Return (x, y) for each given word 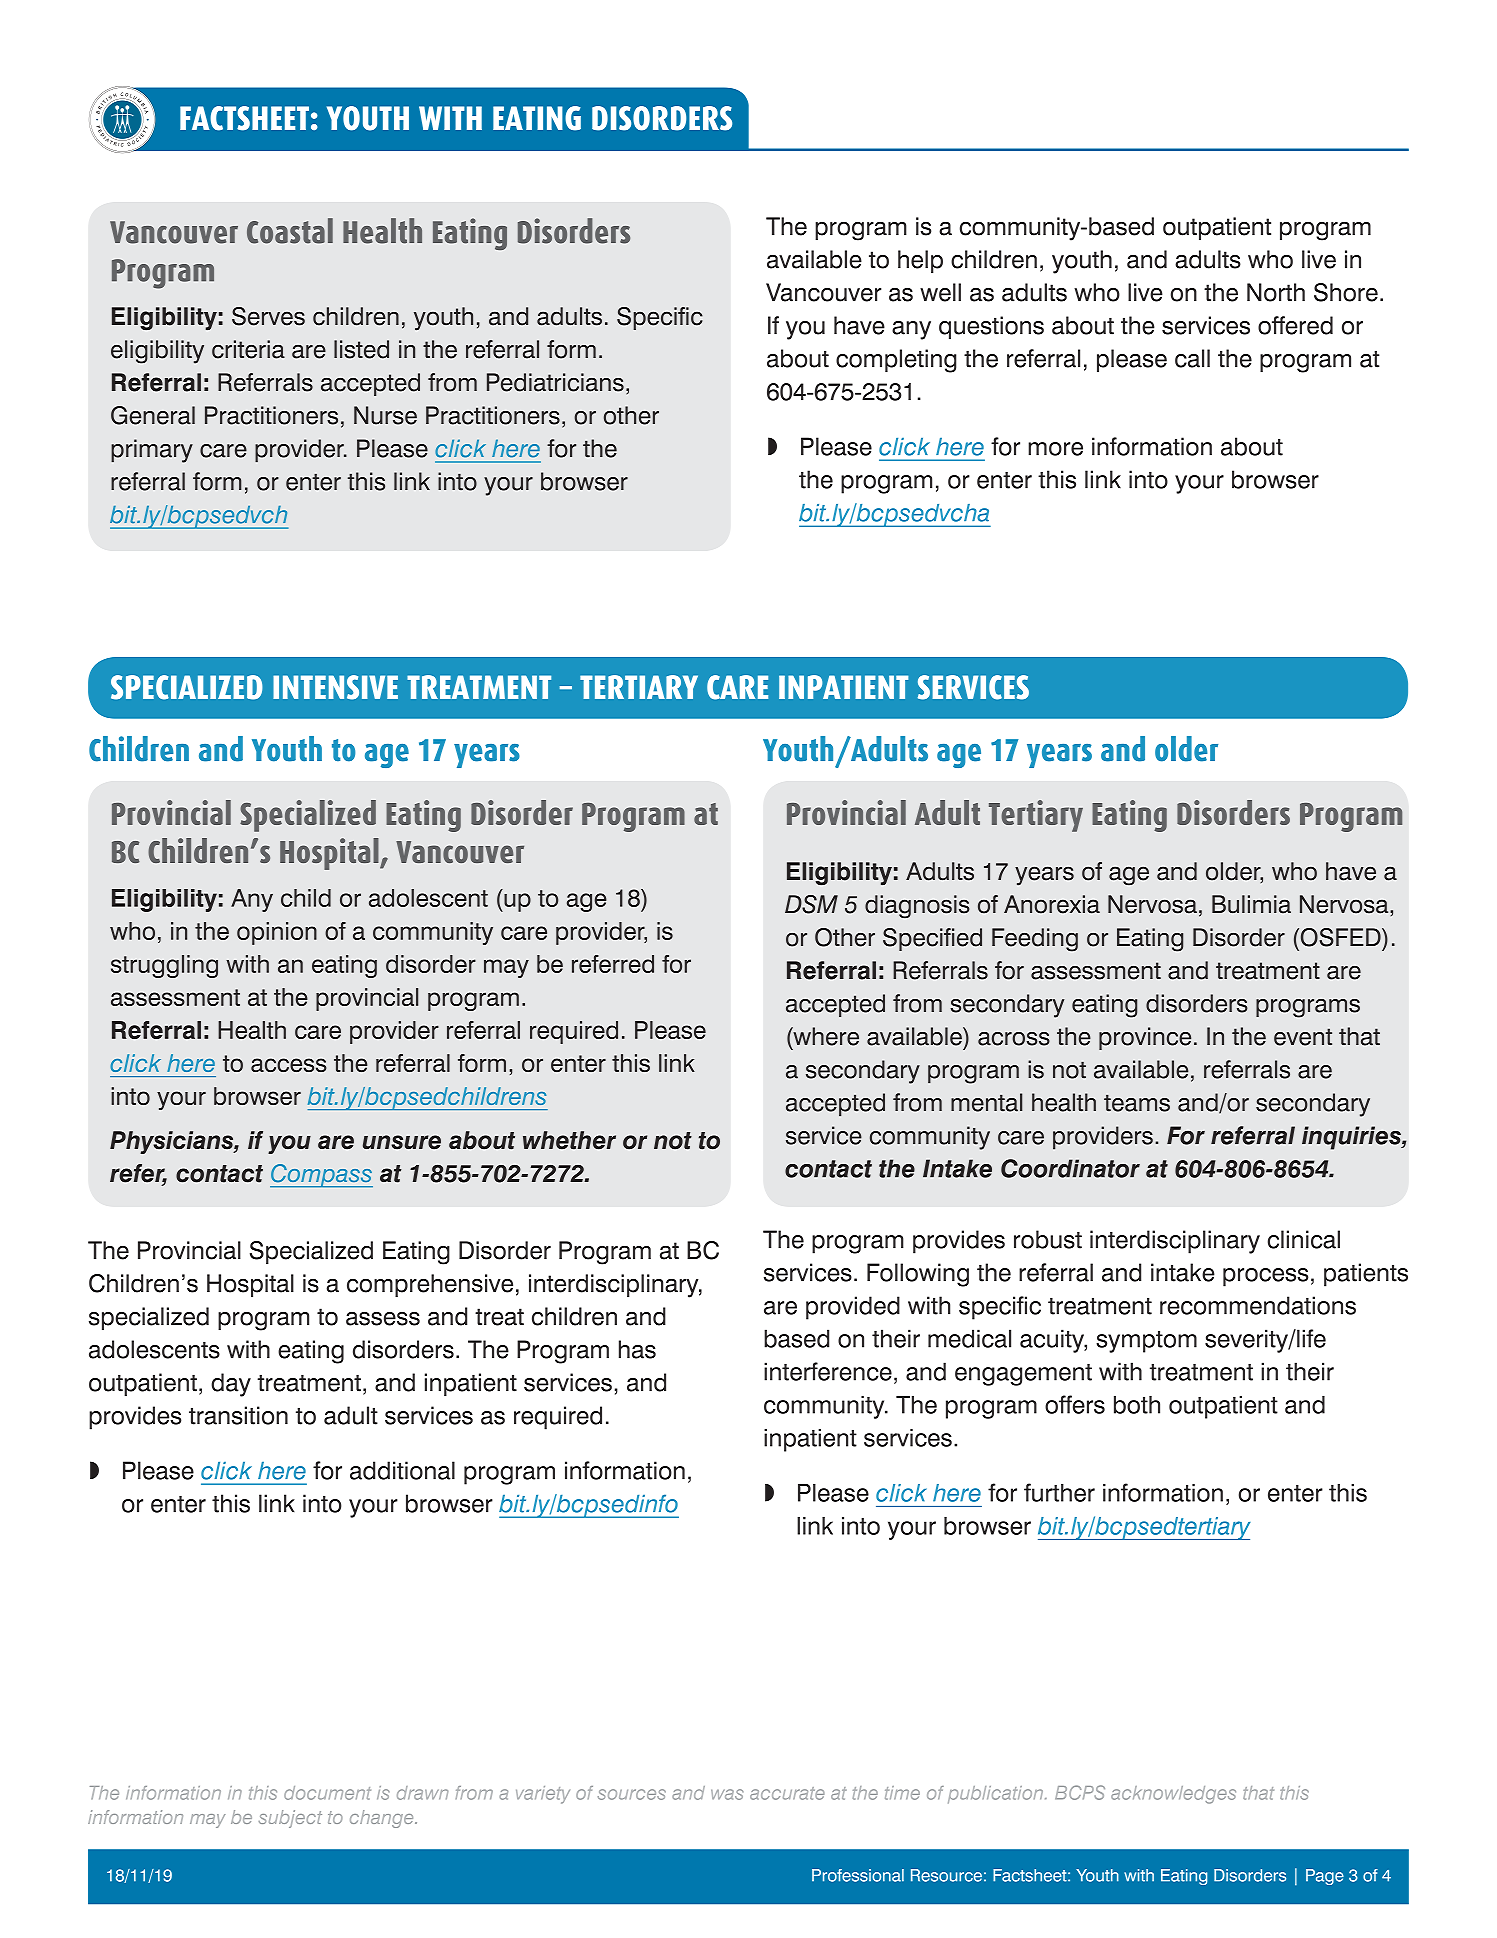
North (1276, 292)
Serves (268, 316)
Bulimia (1251, 904)
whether (569, 1140)
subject (290, 1819)
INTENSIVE (335, 687)
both (1137, 1404)
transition (238, 1415)
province (1145, 1038)
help (920, 261)
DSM (811, 904)
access (288, 1065)
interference (828, 1371)
